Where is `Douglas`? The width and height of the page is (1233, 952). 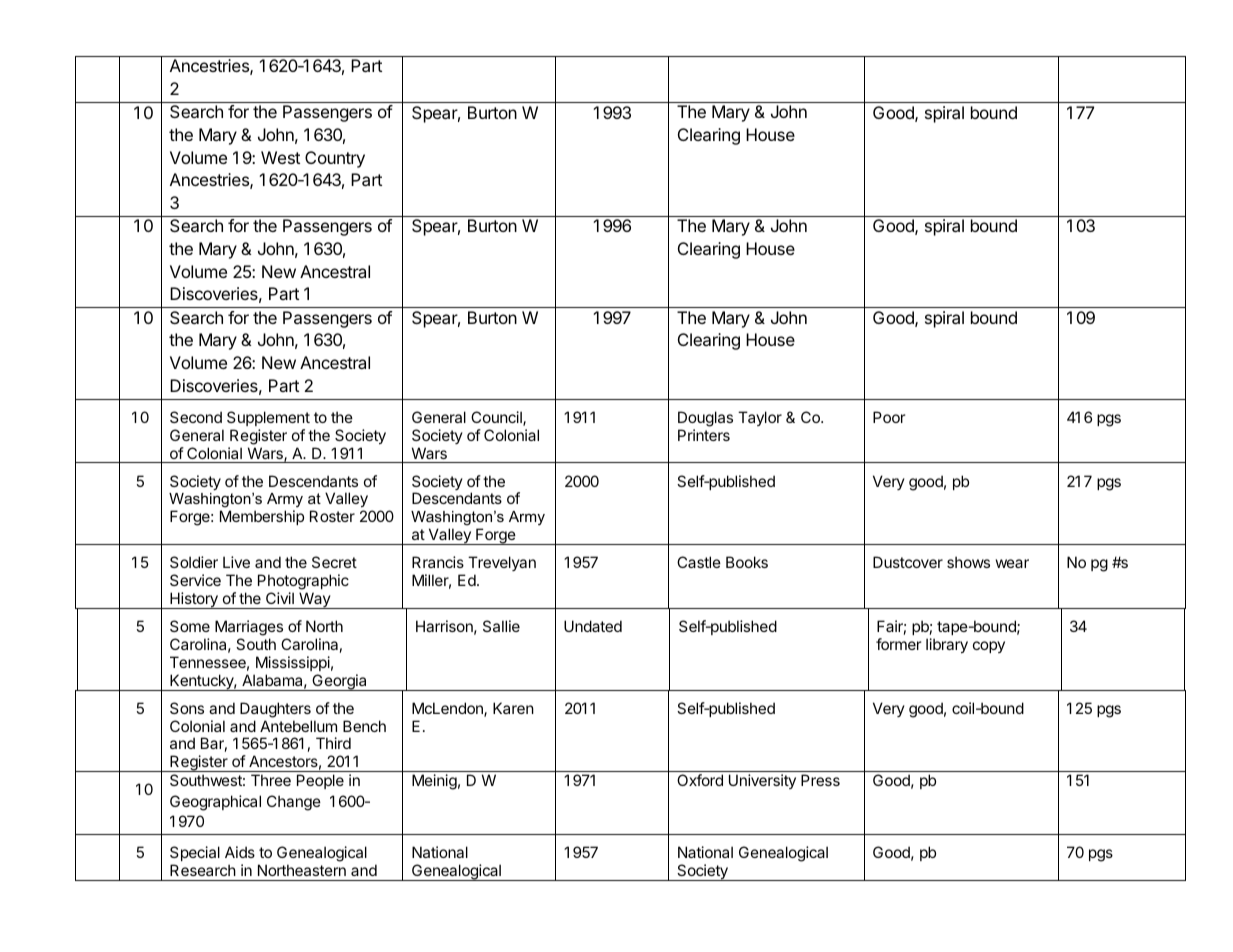 Douglas is located at coordinates (705, 419).
